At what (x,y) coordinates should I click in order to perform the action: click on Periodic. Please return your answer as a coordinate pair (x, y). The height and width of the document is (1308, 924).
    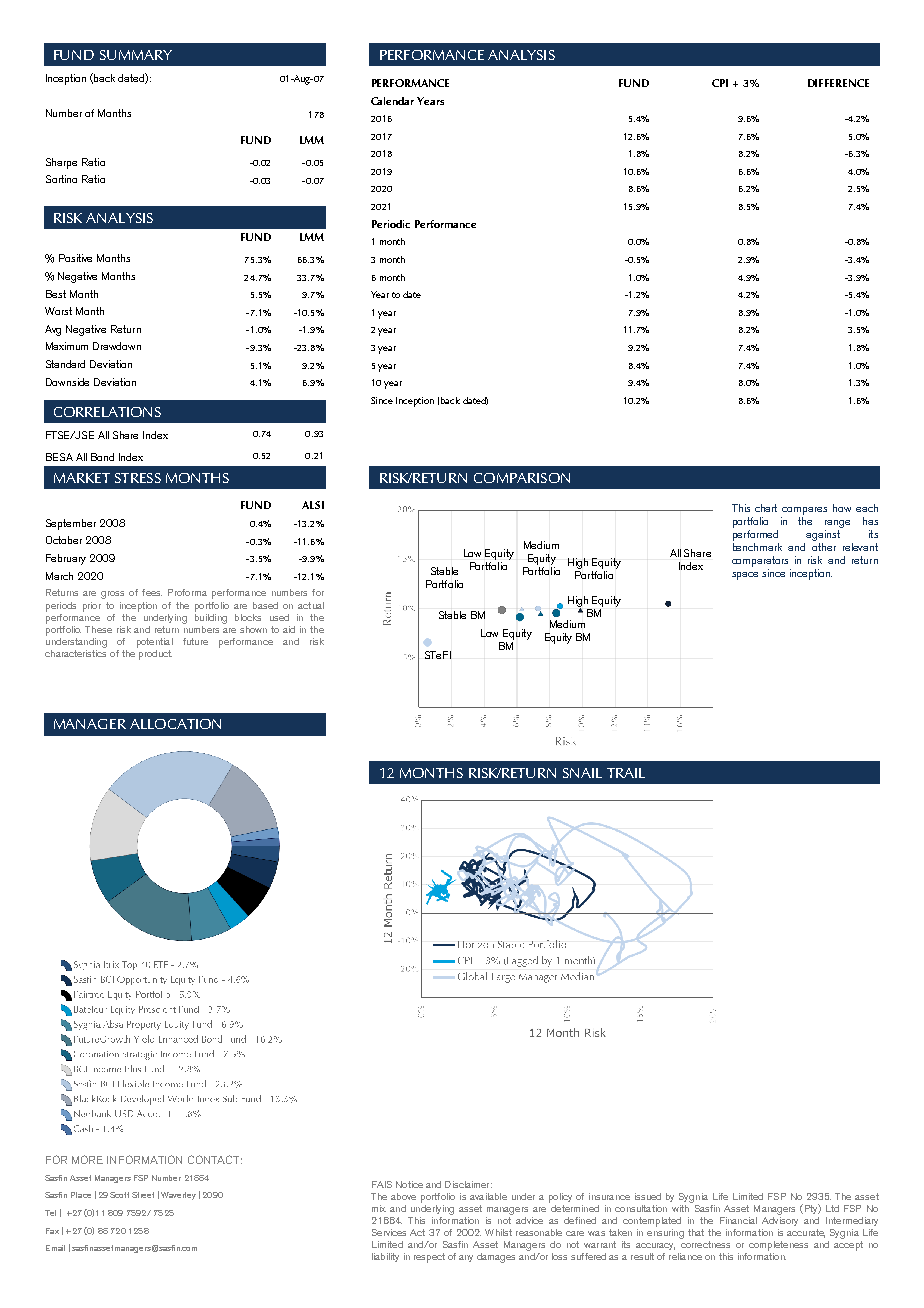
    Looking at the image, I should click on (391, 224).
